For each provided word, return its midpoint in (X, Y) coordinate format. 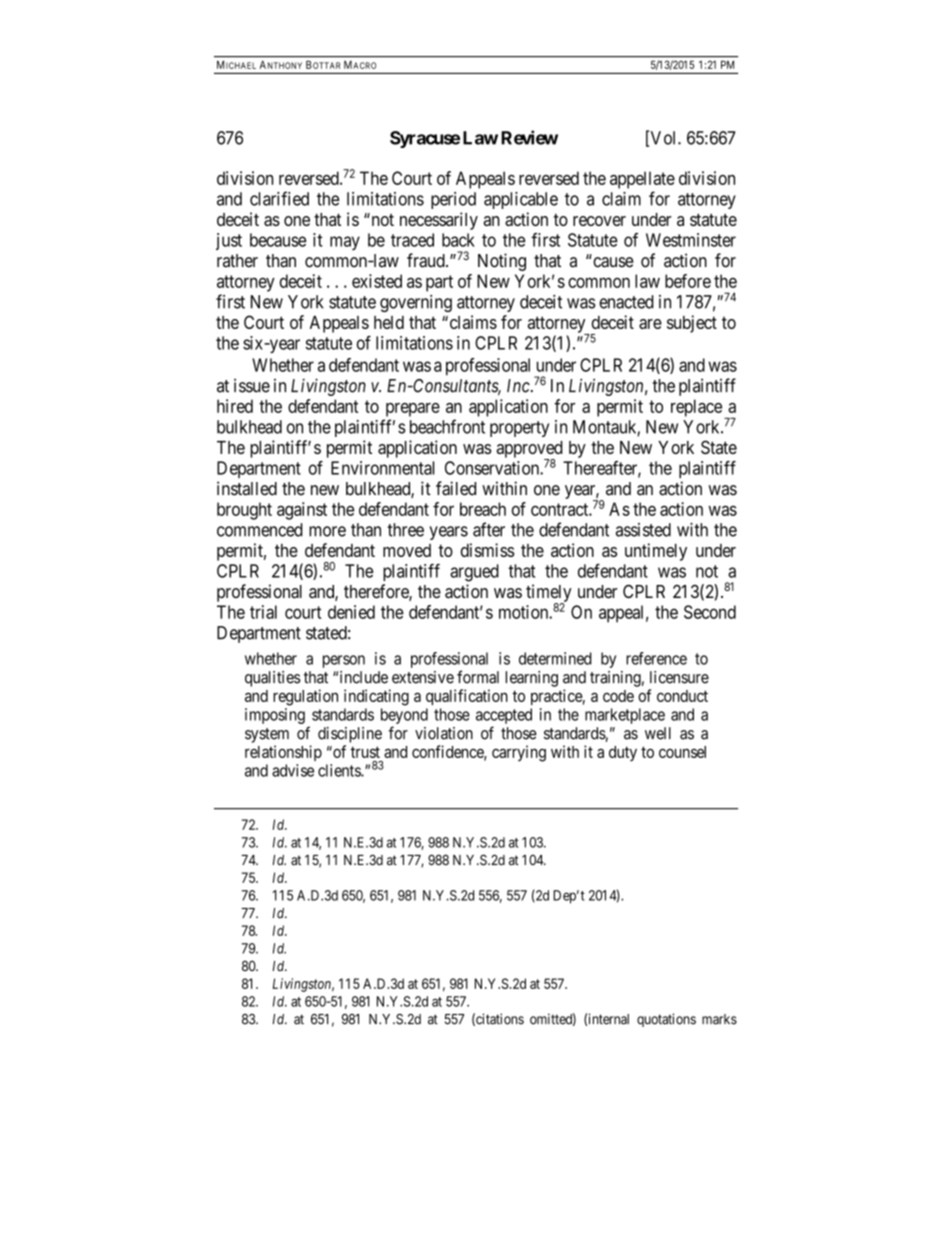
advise (293, 770)
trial (263, 612)
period (453, 200)
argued (474, 573)
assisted (643, 530)
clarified (279, 198)
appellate (642, 180)
